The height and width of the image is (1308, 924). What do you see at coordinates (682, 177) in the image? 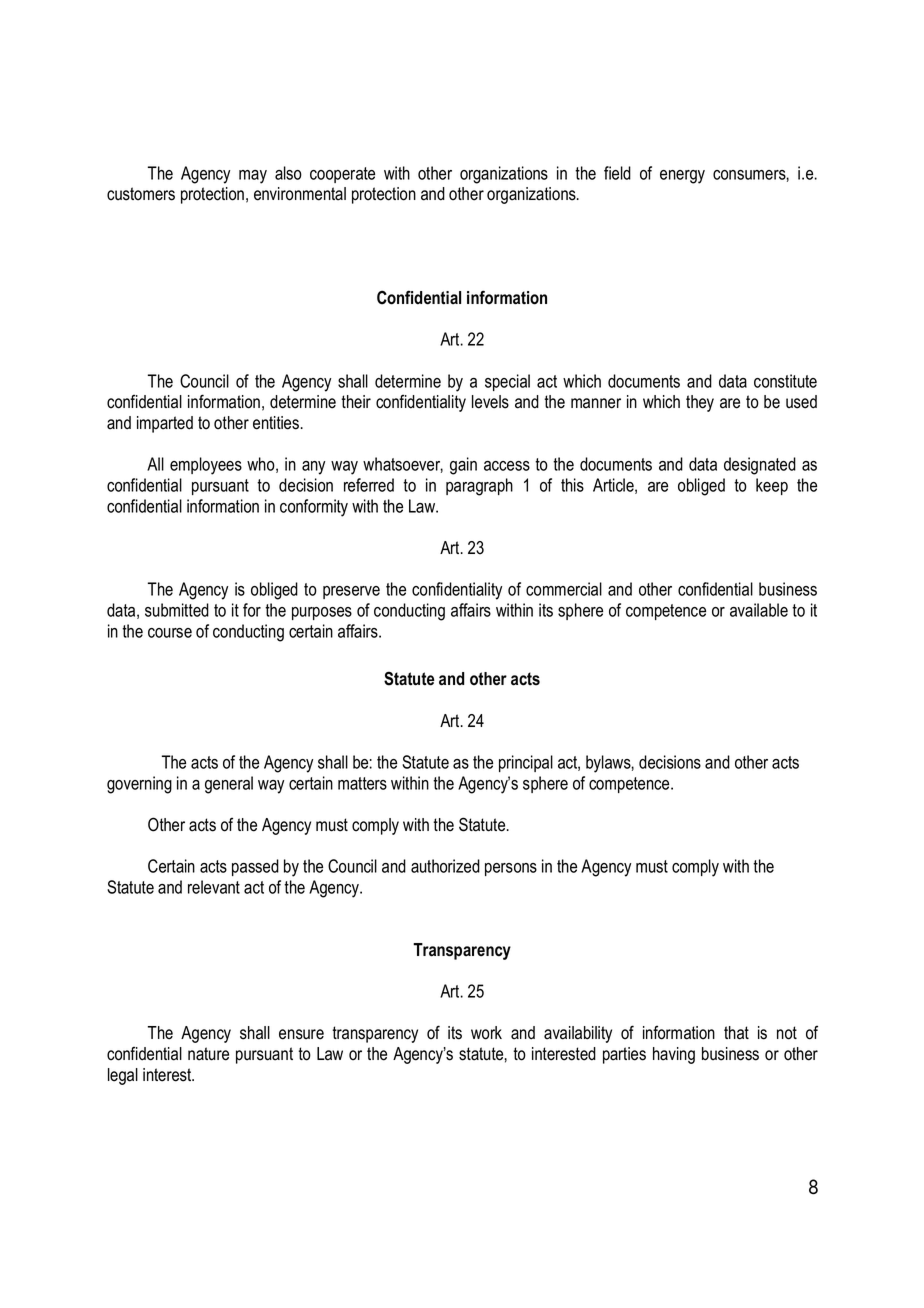
I see `energy` at bounding box center [682, 177].
